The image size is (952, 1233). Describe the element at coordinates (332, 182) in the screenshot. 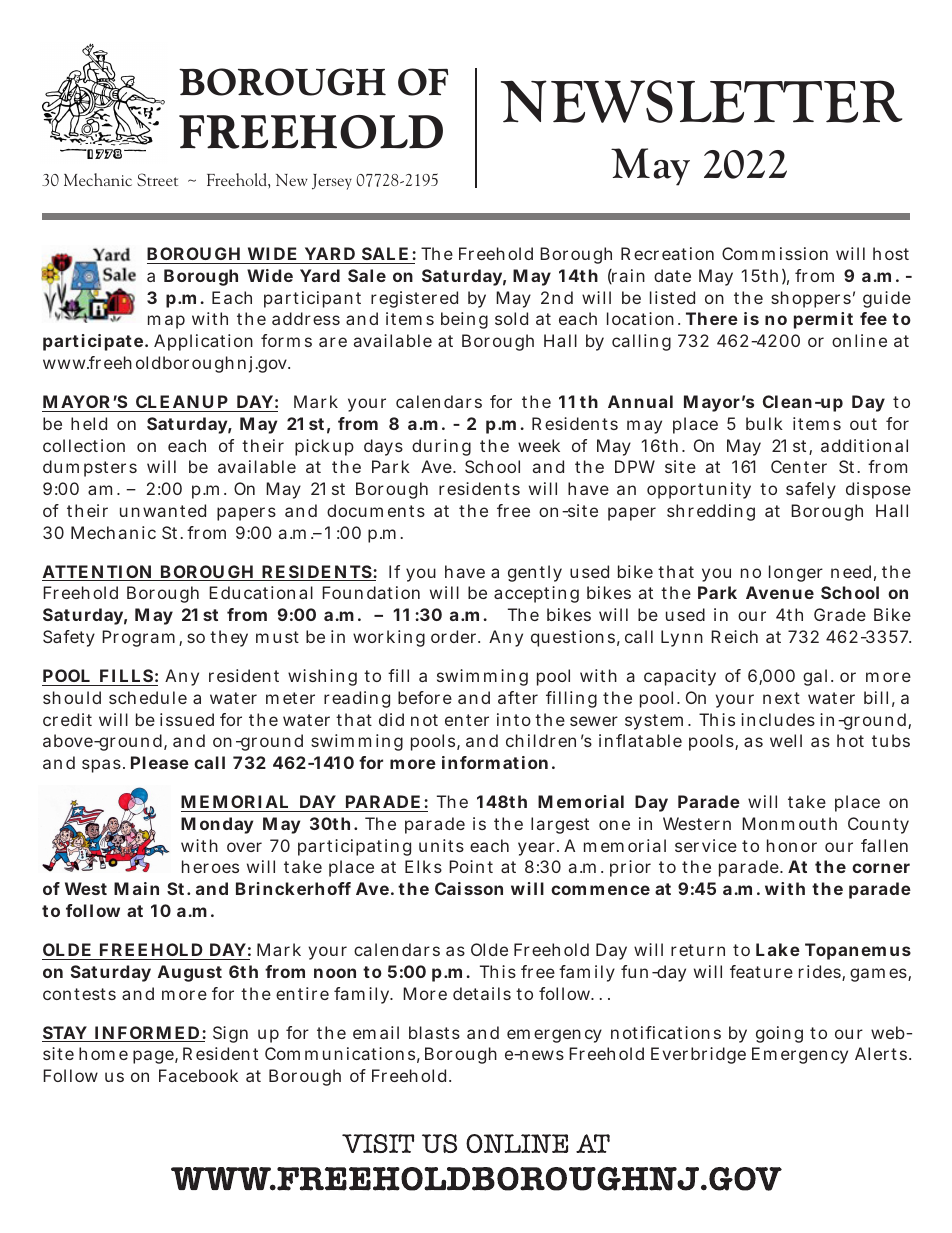

I see `Jersey` at that location.
